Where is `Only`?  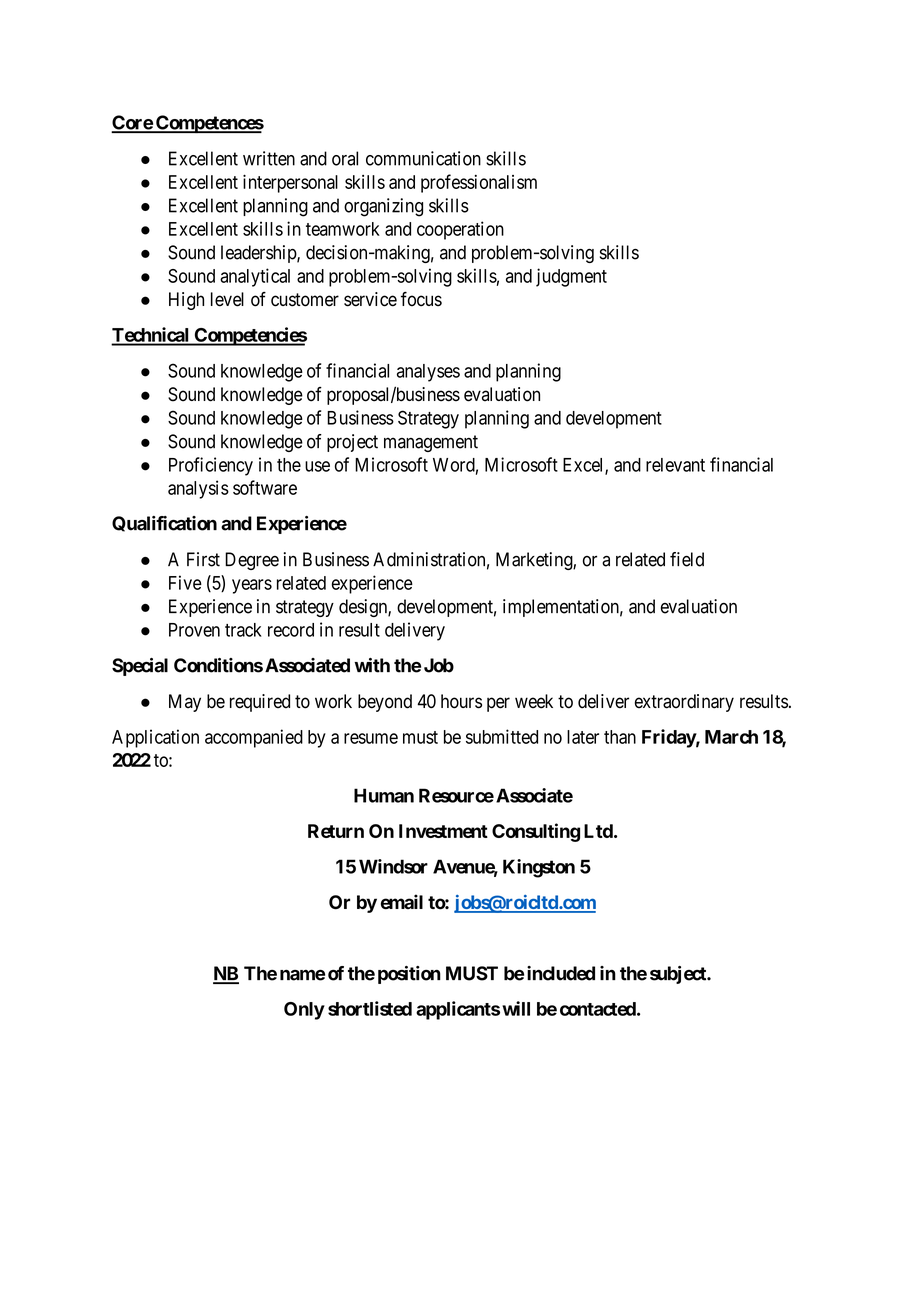 Only is located at coordinates (304, 1011).
